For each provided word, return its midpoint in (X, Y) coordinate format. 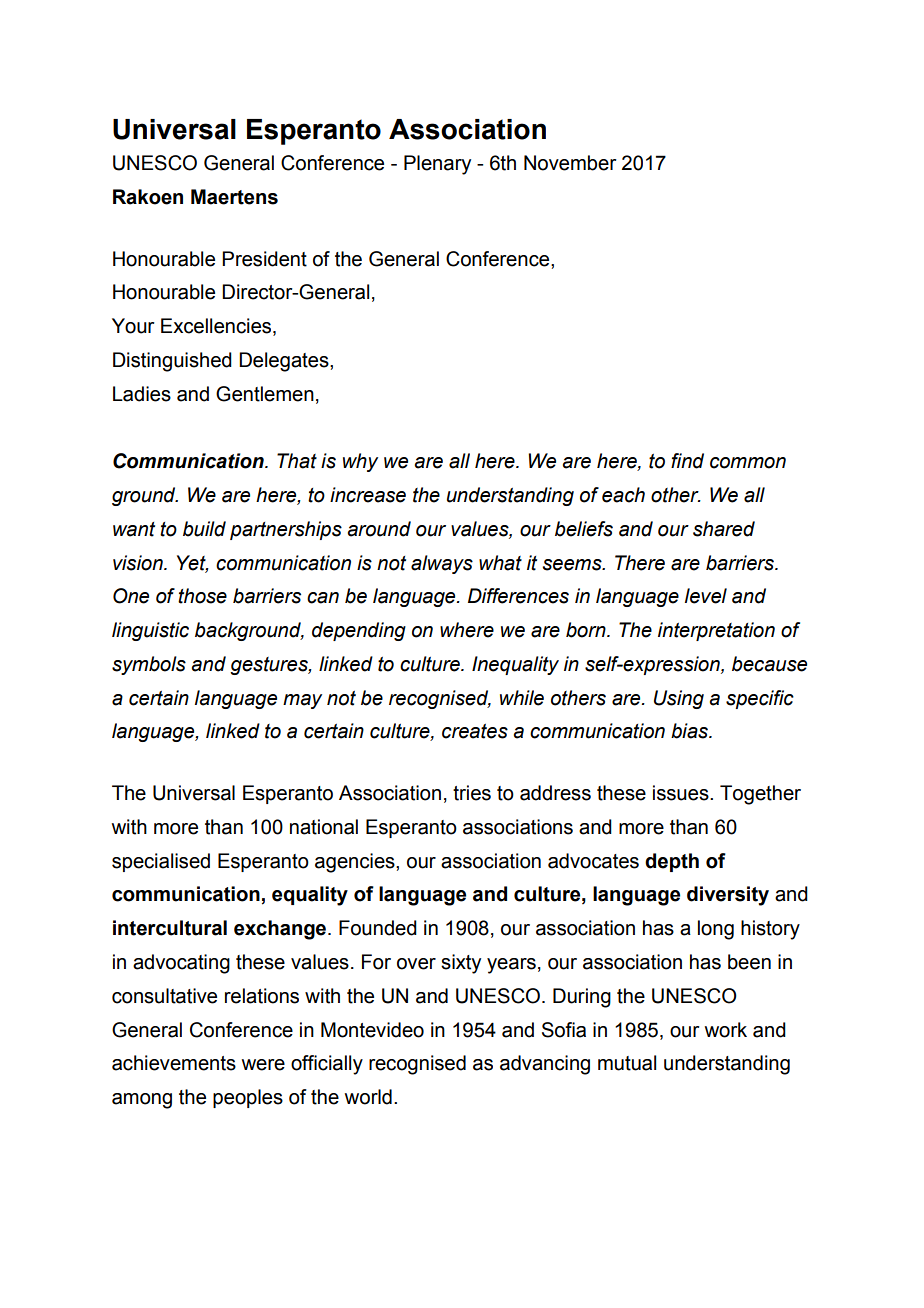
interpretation (716, 631)
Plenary (437, 165)
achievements (174, 1063)
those (202, 596)
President (264, 259)
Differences (518, 596)
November (570, 163)
